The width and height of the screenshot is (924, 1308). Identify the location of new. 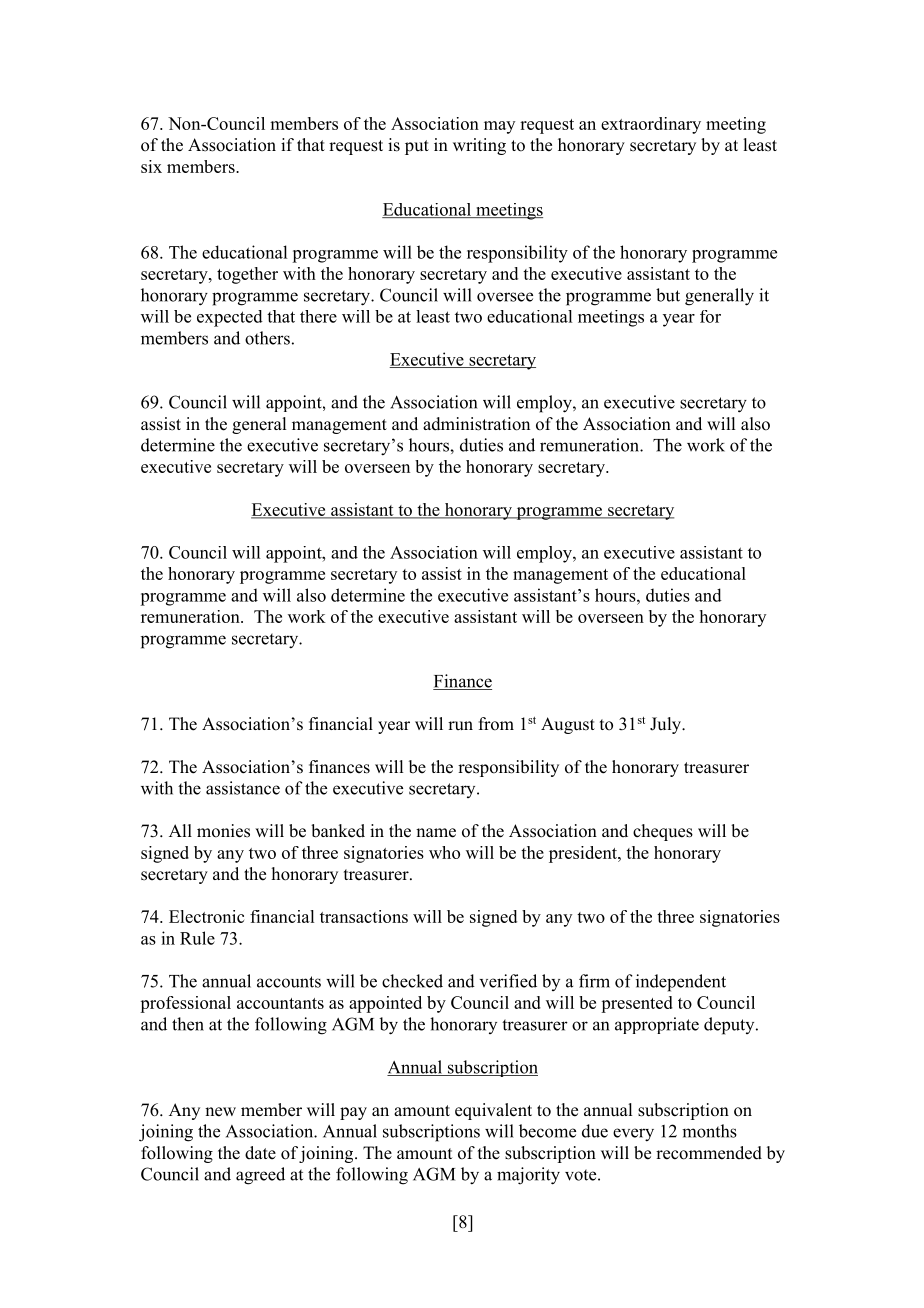
(220, 1112).
